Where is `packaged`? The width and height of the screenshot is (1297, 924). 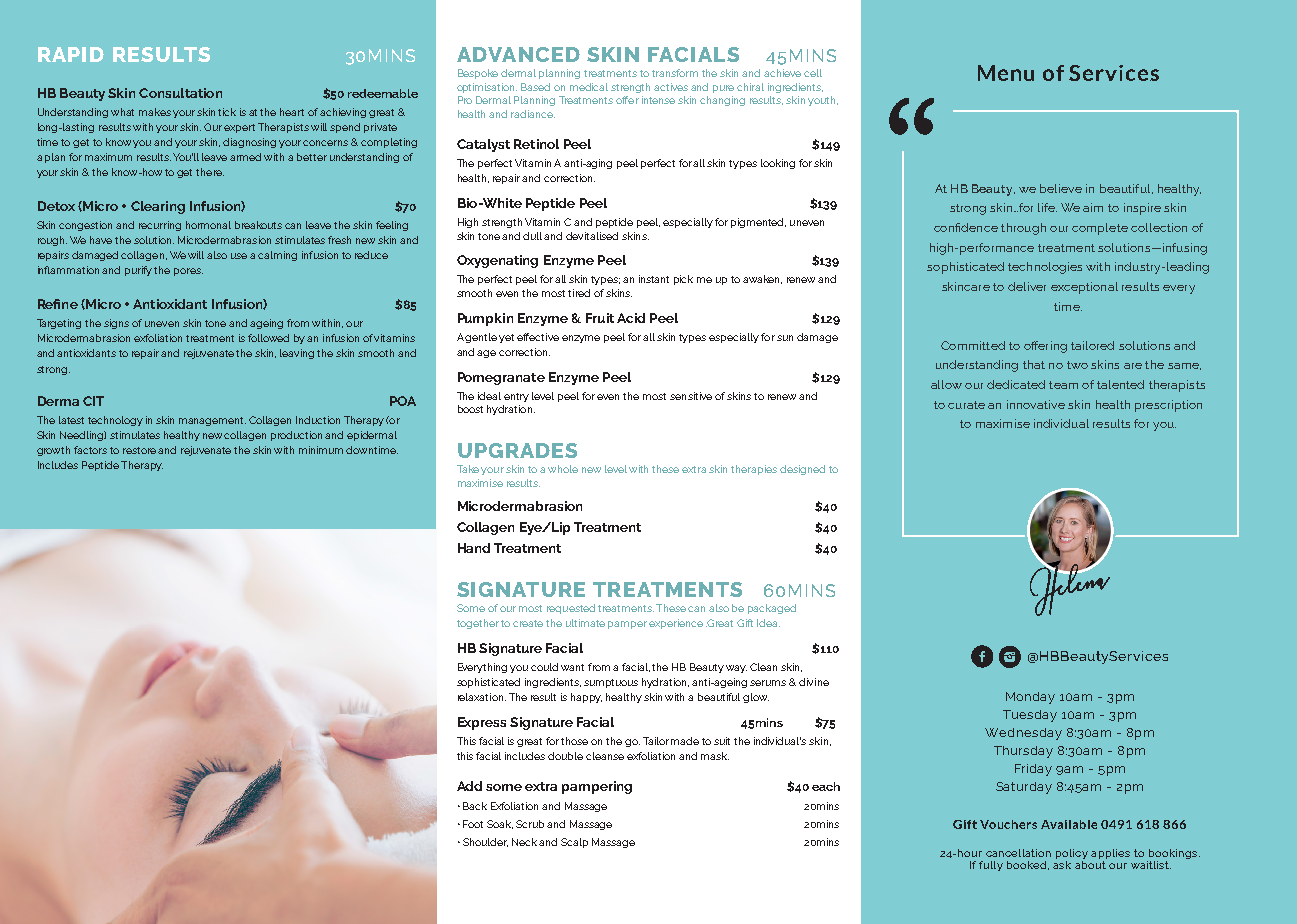 packaged is located at coordinates (772, 609).
